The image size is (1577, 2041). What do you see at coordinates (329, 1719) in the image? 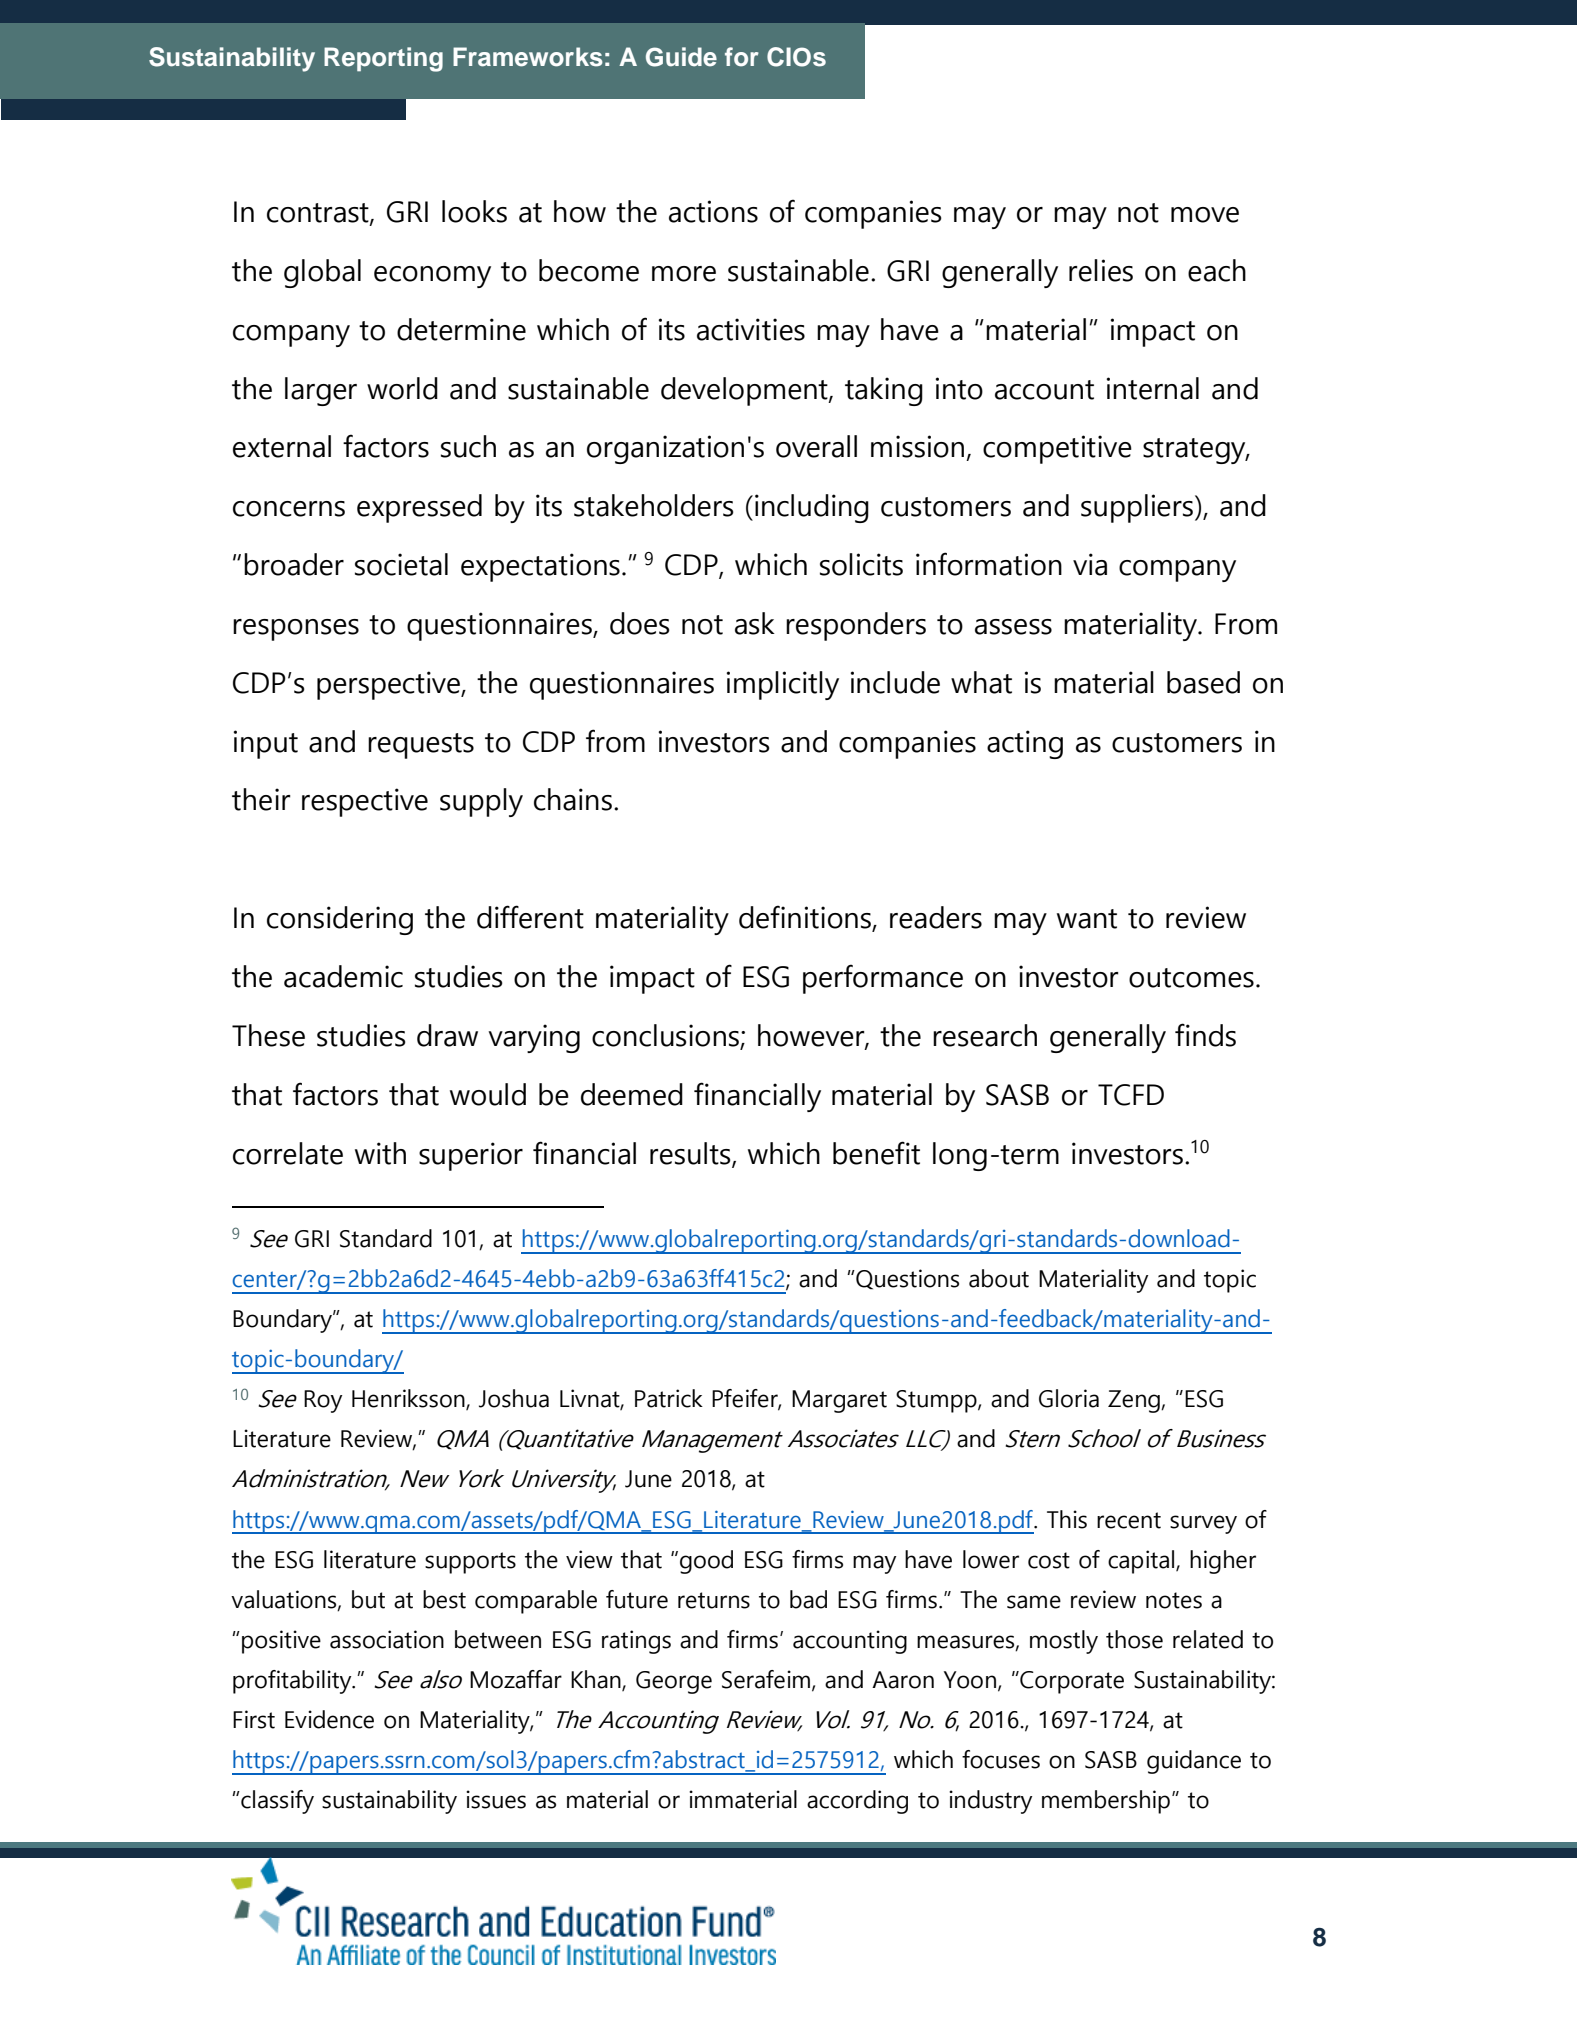
I see `Evidence` at bounding box center [329, 1719].
